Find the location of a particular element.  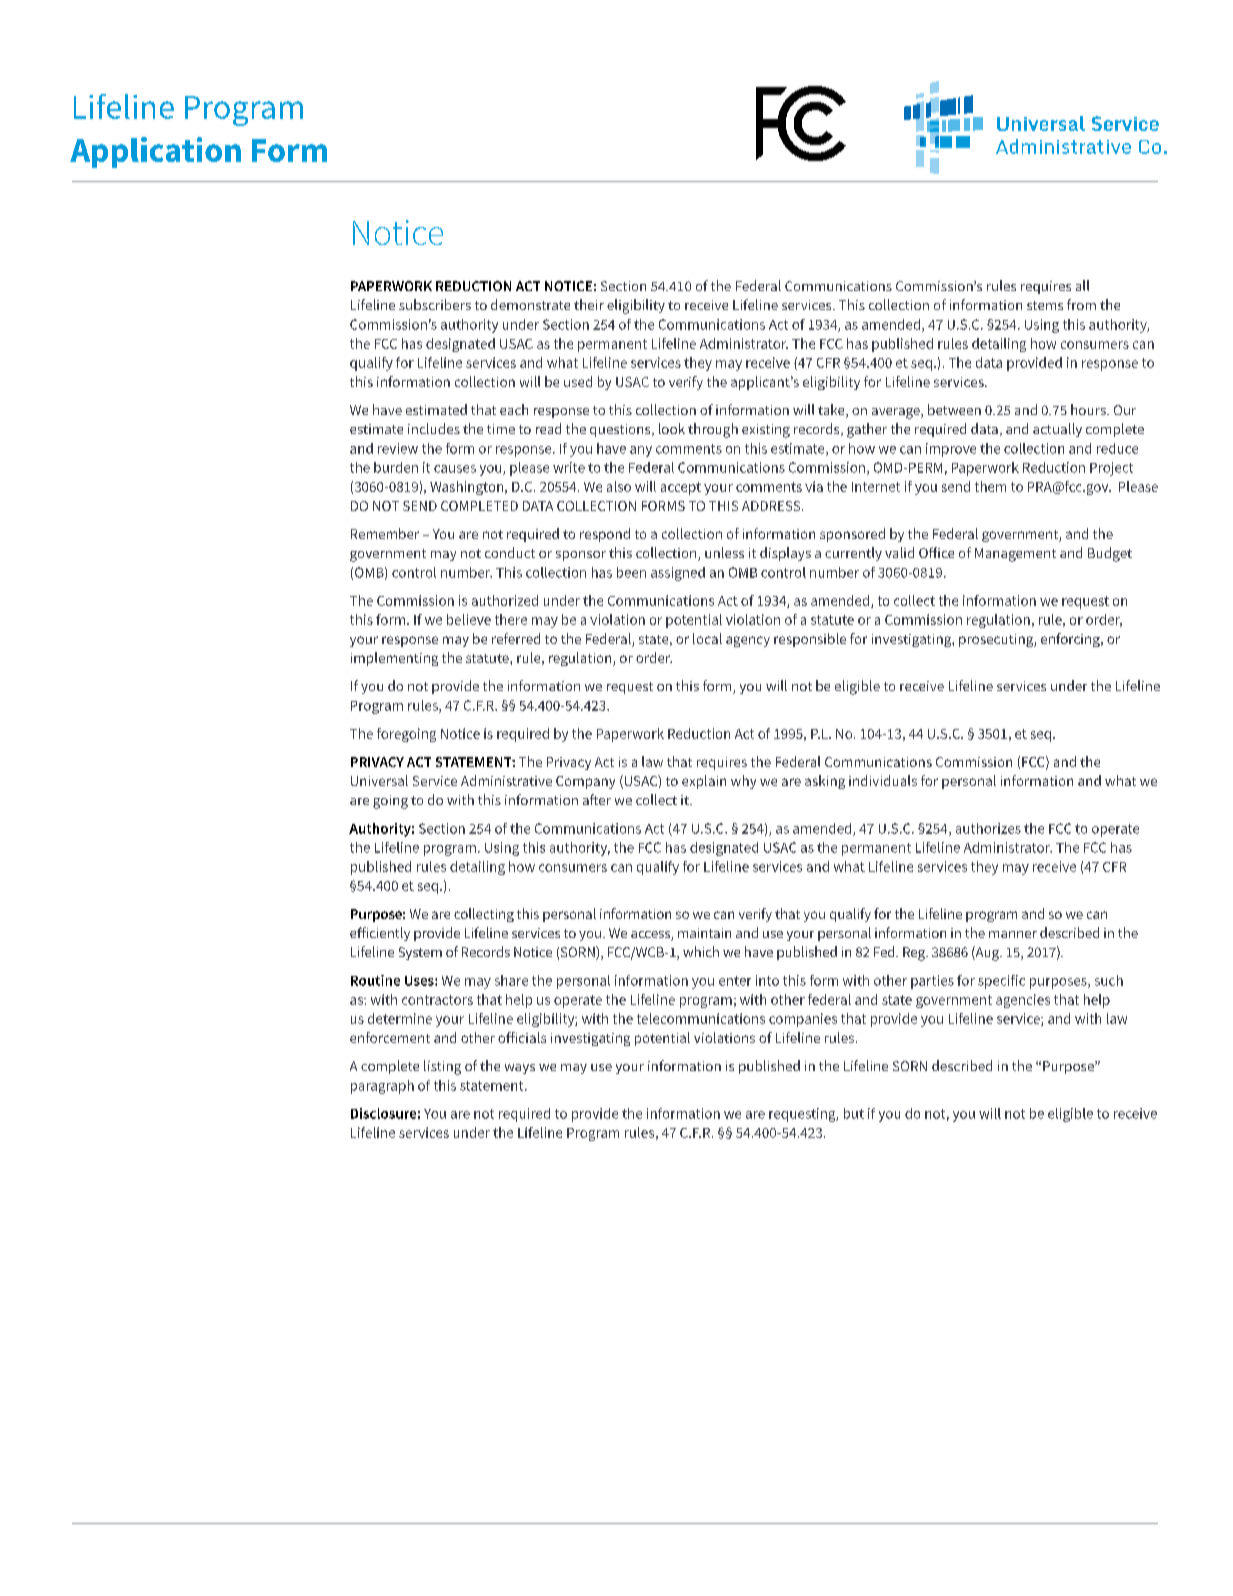

between is located at coordinates (954, 409).
